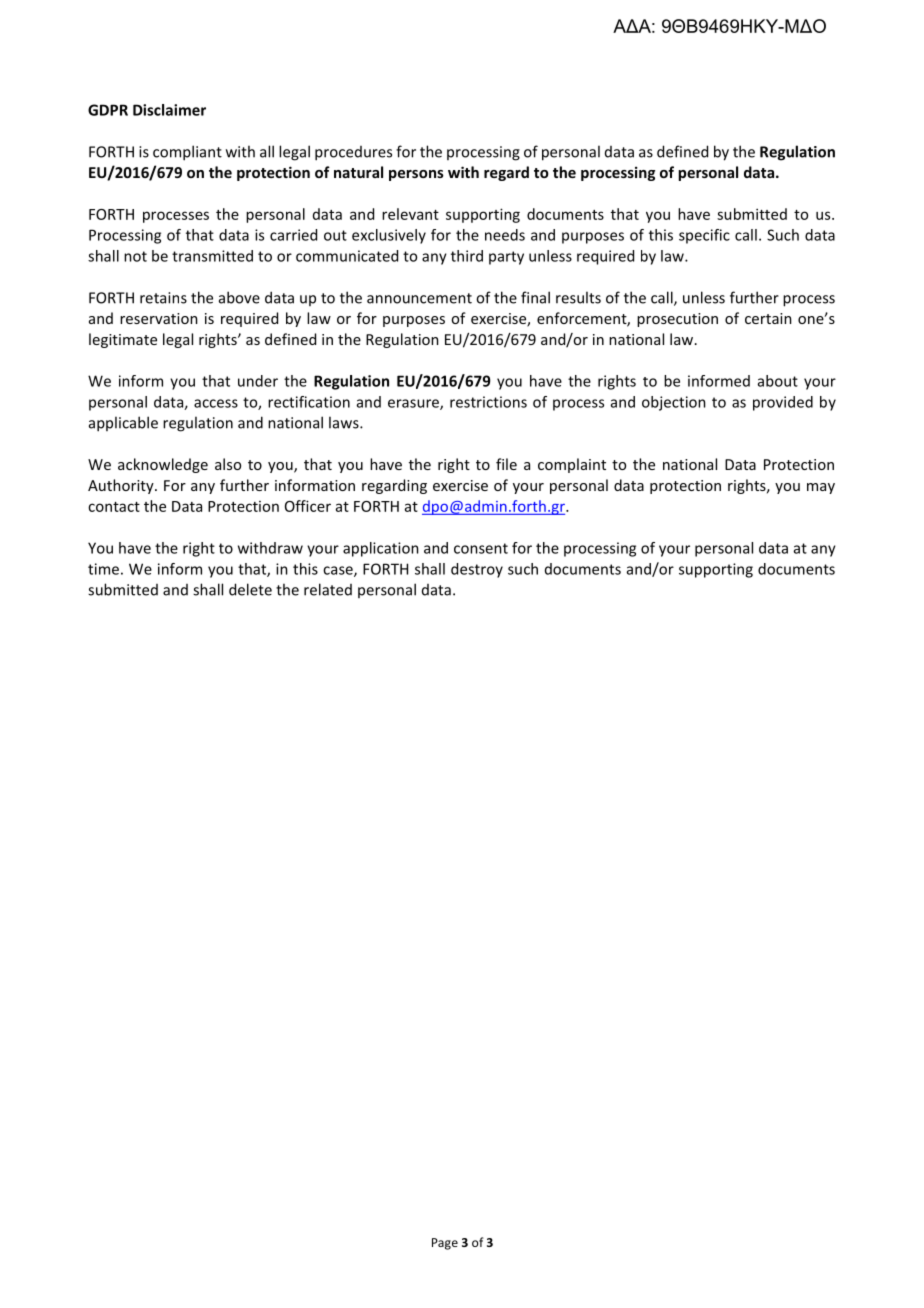  I want to click on restrictions, so click(488, 402).
